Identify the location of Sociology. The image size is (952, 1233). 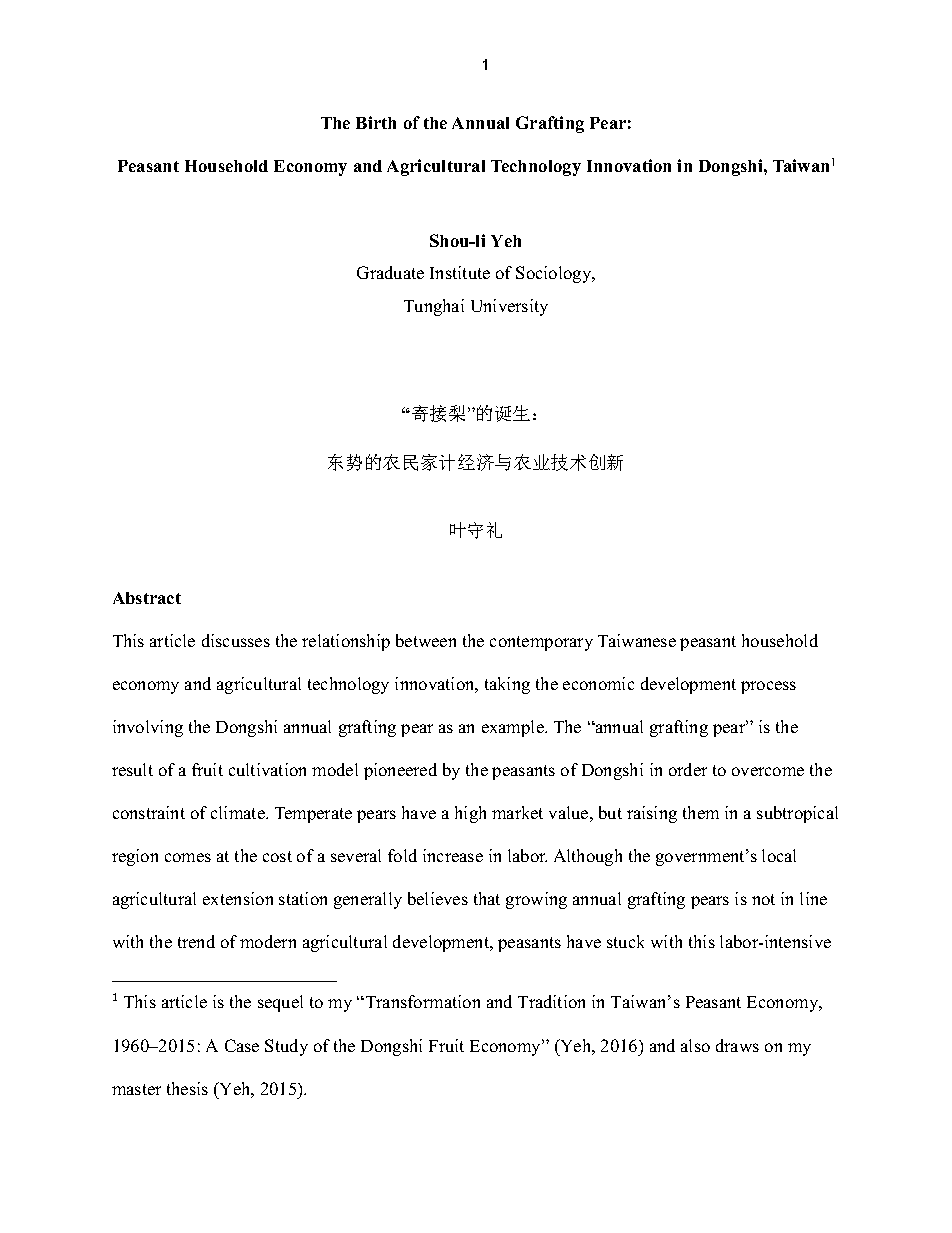
(555, 274).
